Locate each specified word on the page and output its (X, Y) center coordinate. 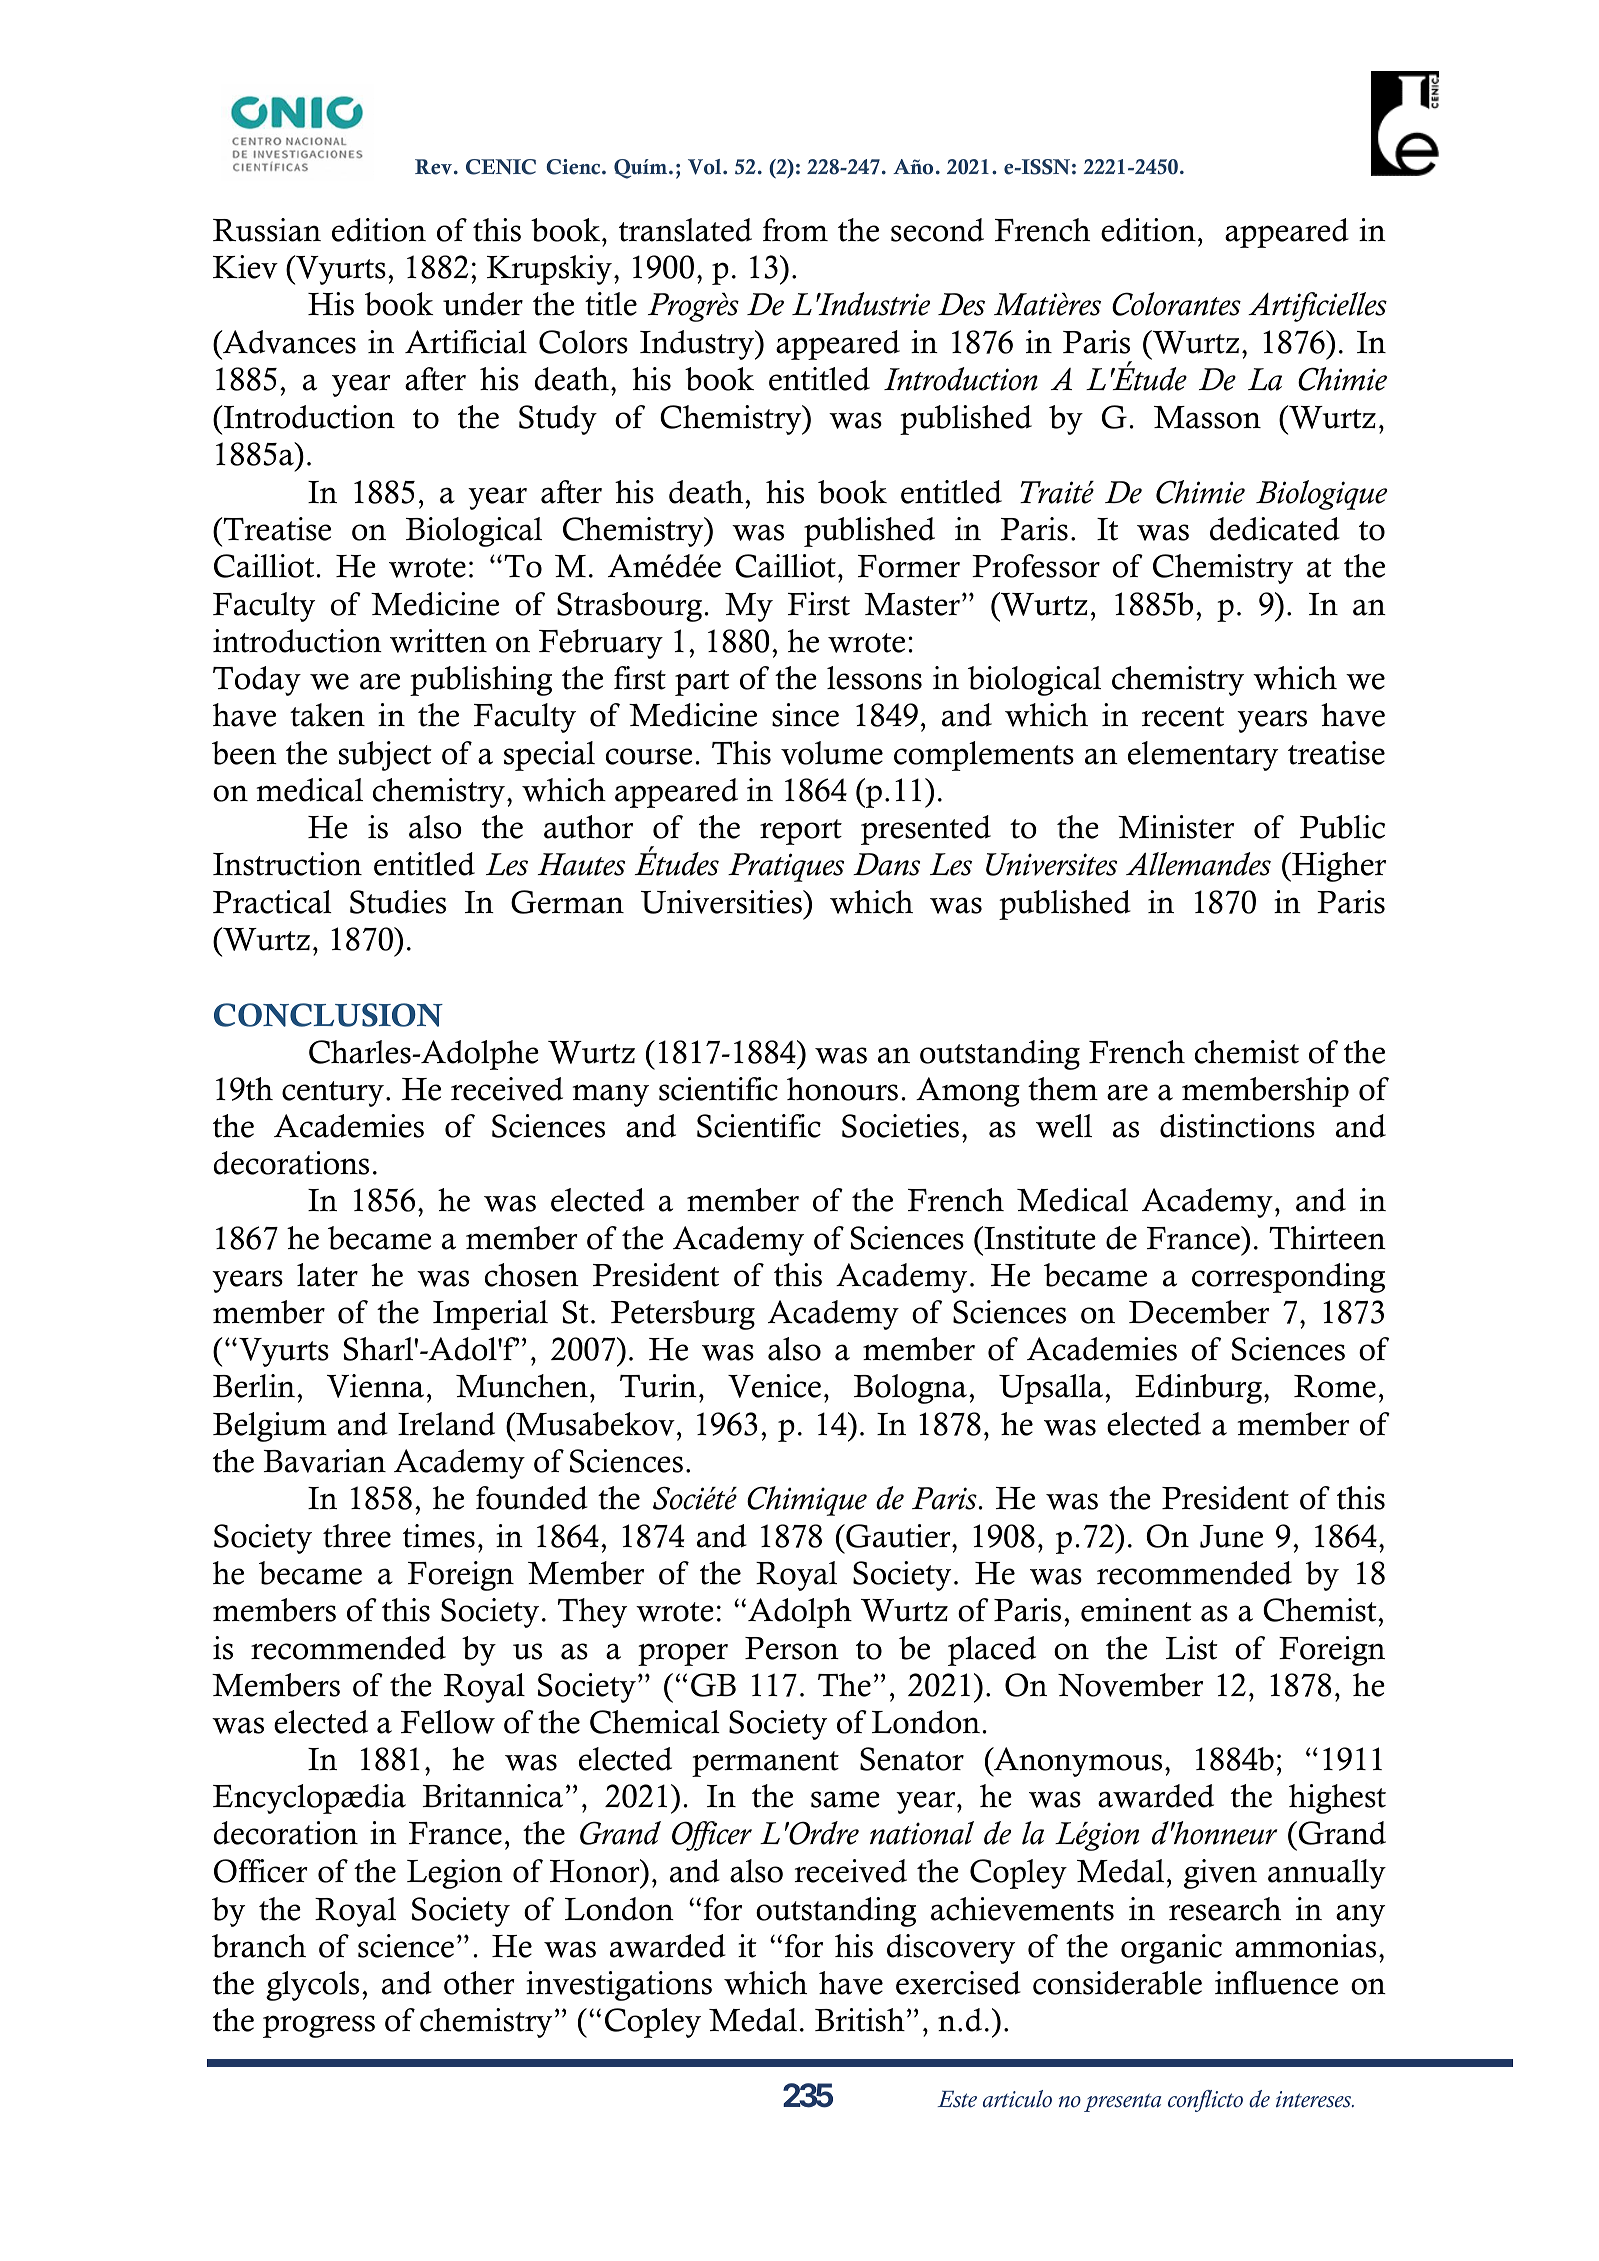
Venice (774, 1386)
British (860, 2020)
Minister (1176, 827)
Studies (398, 902)
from (795, 230)
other (479, 1983)
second (937, 230)
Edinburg (1200, 1389)
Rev (433, 167)
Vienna (375, 1386)
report (801, 832)
